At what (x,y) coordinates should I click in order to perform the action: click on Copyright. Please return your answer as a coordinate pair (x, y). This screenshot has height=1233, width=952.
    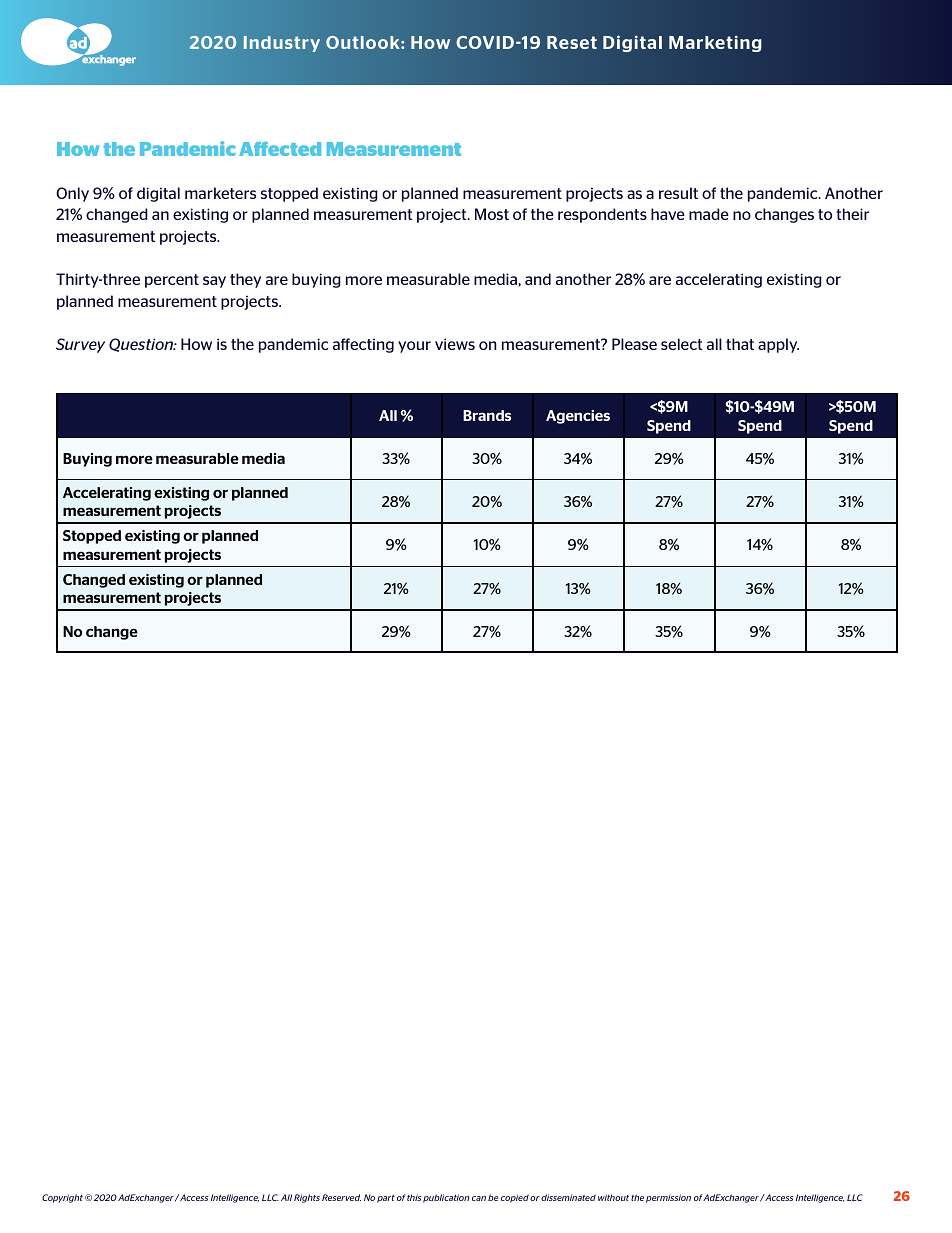
    Looking at the image, I should click on (62, 1198).
